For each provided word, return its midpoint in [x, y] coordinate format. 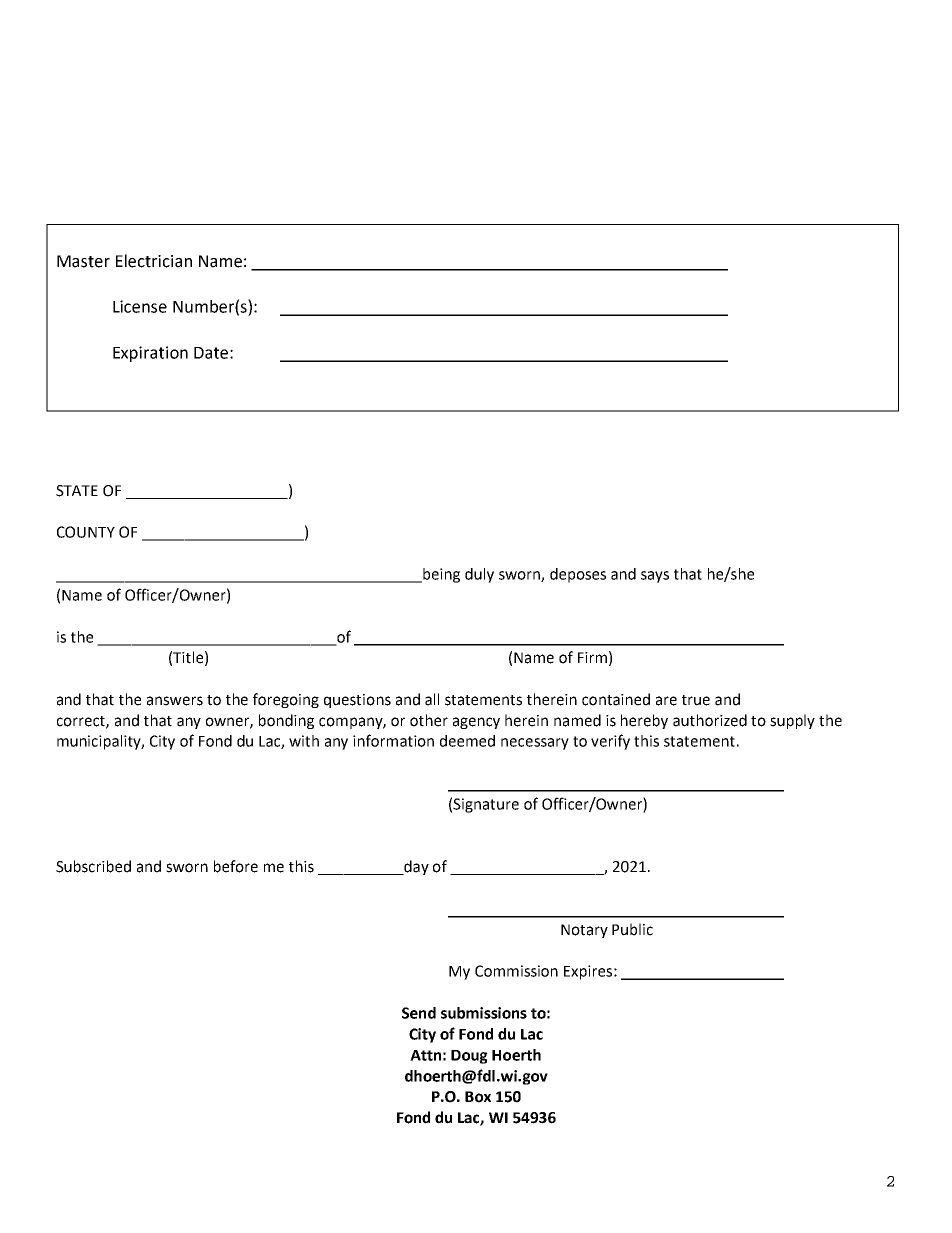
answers [175, 701]
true [696, 700]
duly [479, 575]
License [140, 306]
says [655, 577]
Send [419, 1013]
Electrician [154, 261]
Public [632, 929]
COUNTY [86, 532]
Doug [469, 1057]
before [236, 866]
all [432, 699]
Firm [592, 657]
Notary [584, 931]
